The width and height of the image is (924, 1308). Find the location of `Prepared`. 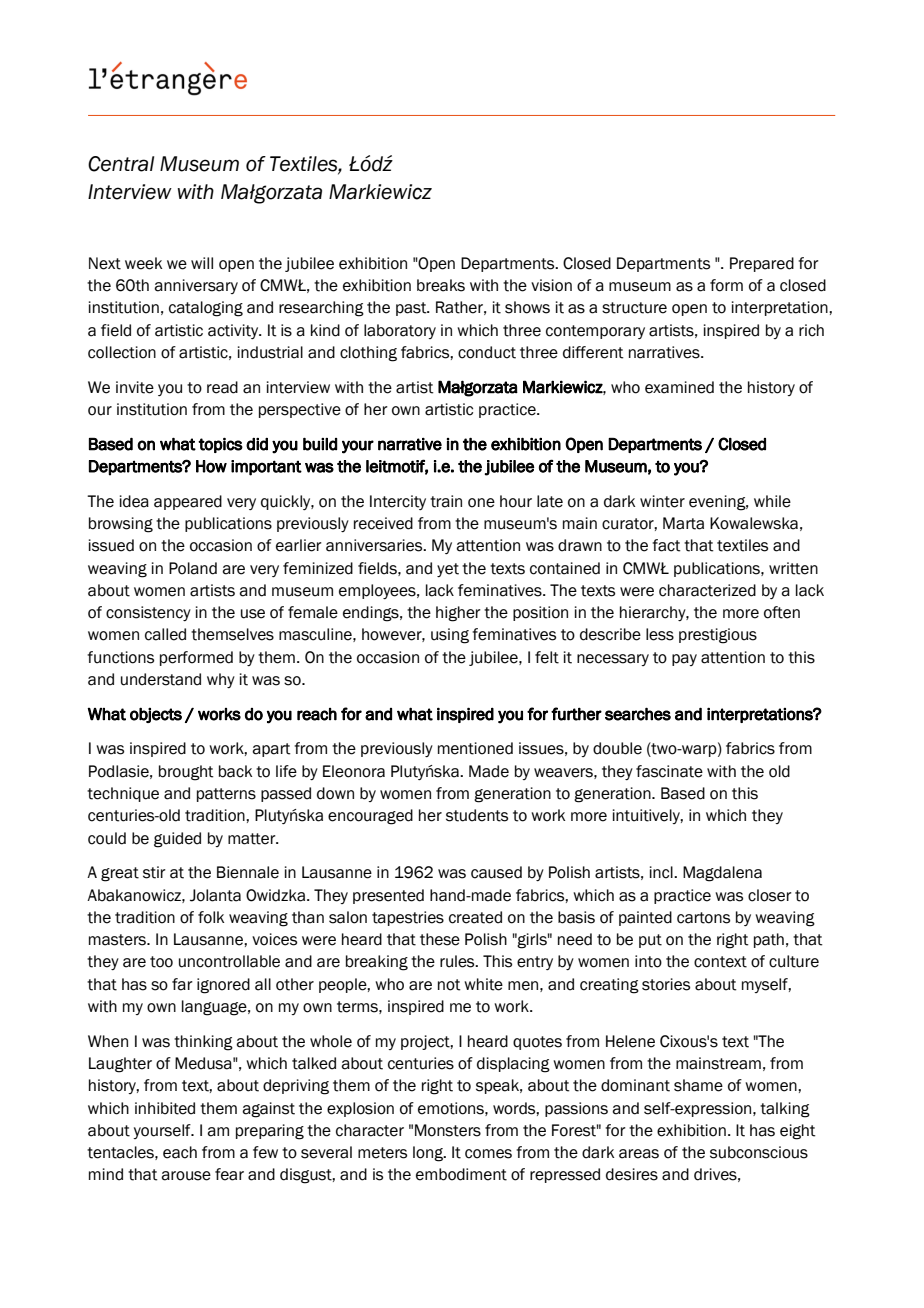

Prepared is located at coordinates (762, 264).
